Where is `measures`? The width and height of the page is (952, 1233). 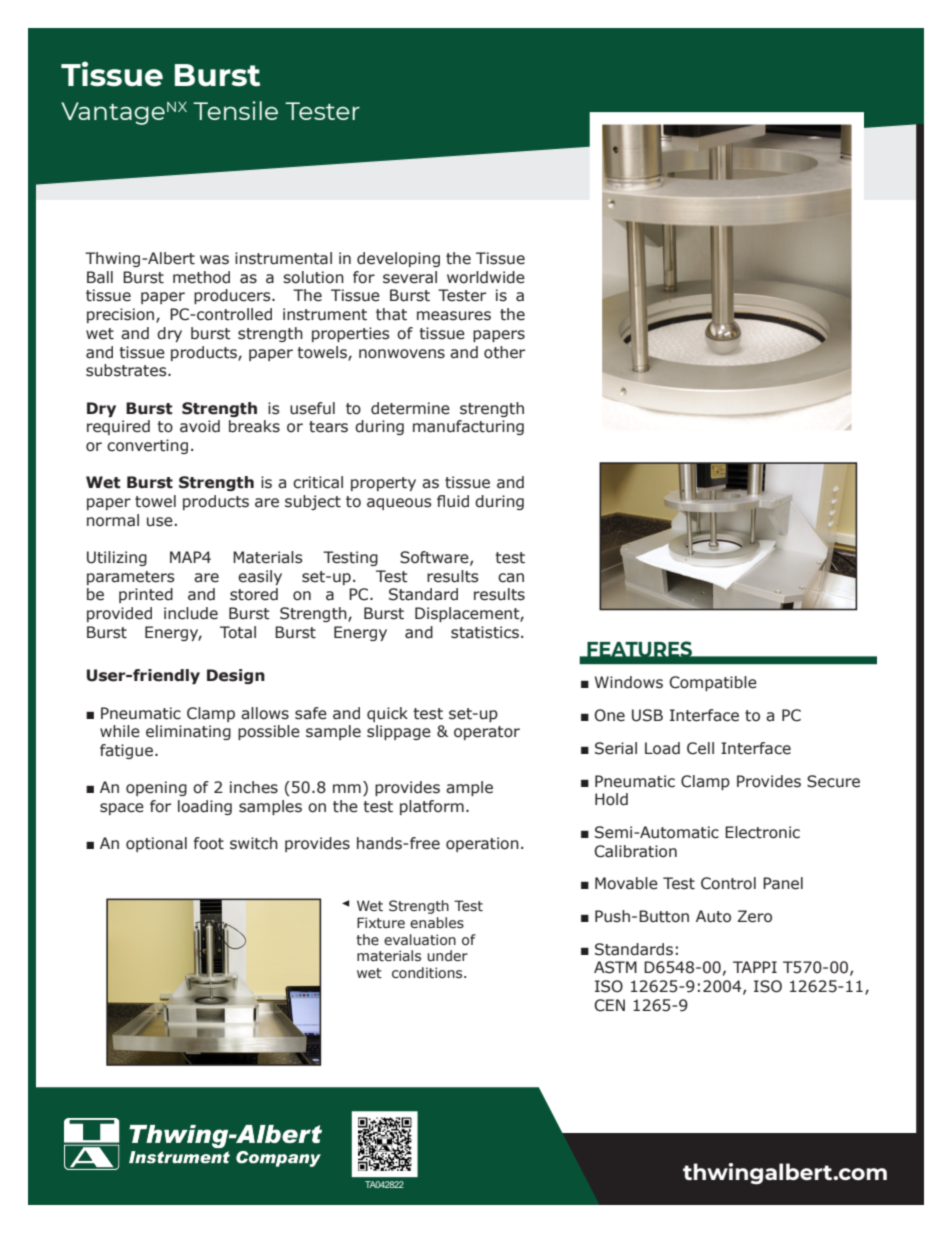
measures is located at coordinates (454, 316).
